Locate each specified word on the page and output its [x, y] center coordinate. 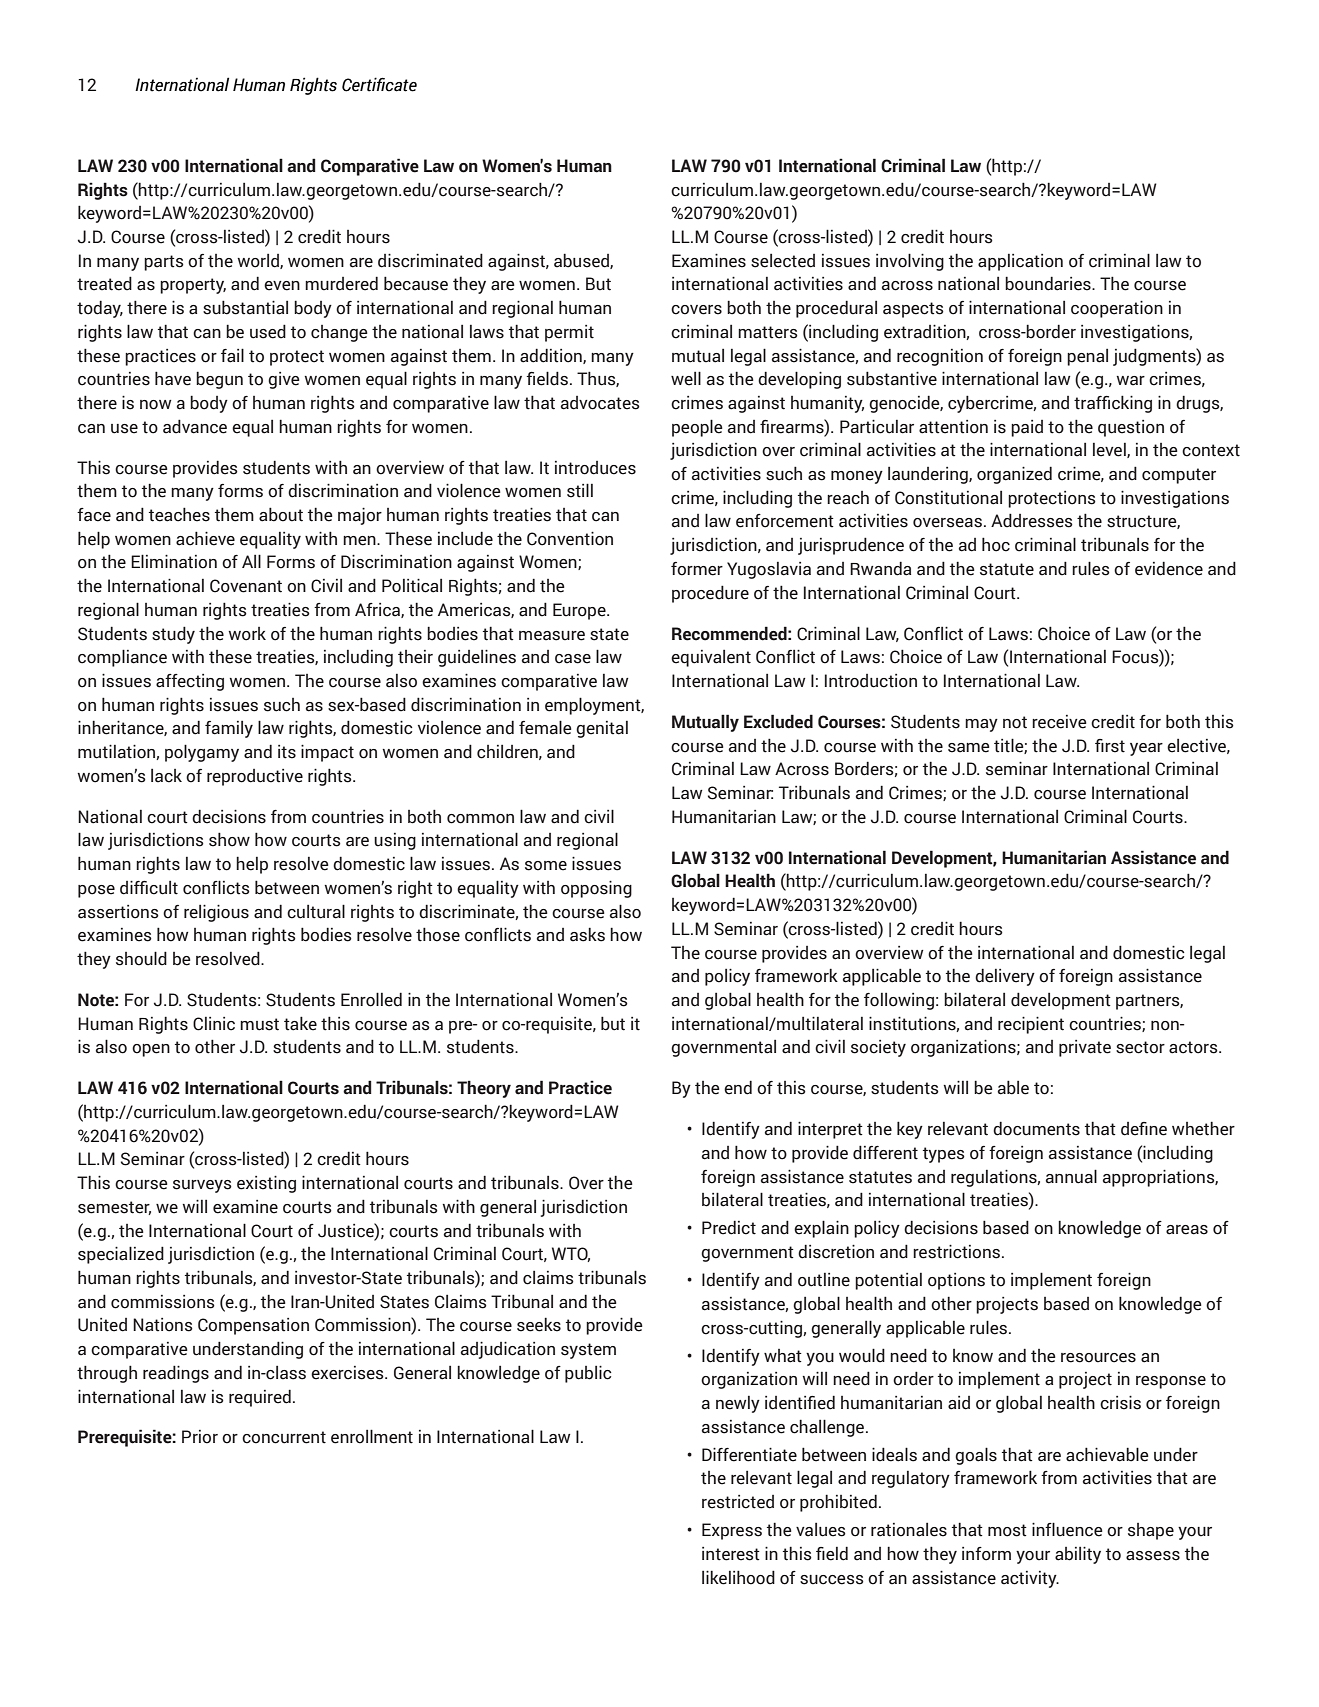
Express [732, 1531]
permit [569, 333]
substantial [245, 307]
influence [1067, 1529]
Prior [200, 1437]
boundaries [1049, 283]
